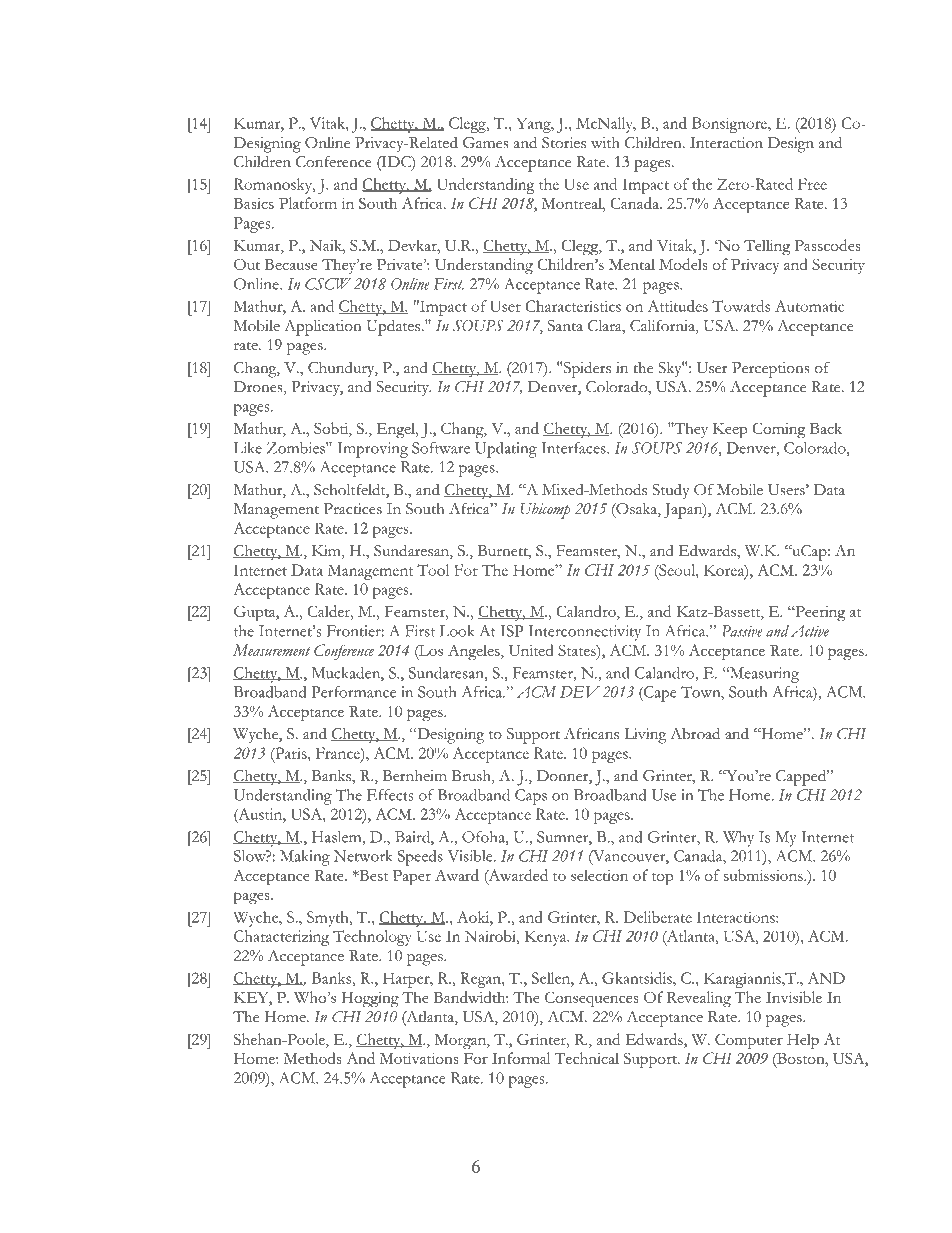  What do you see at coordinates (565, 326) in the document?
I see `Santa` at bounding box center [565, 326].
